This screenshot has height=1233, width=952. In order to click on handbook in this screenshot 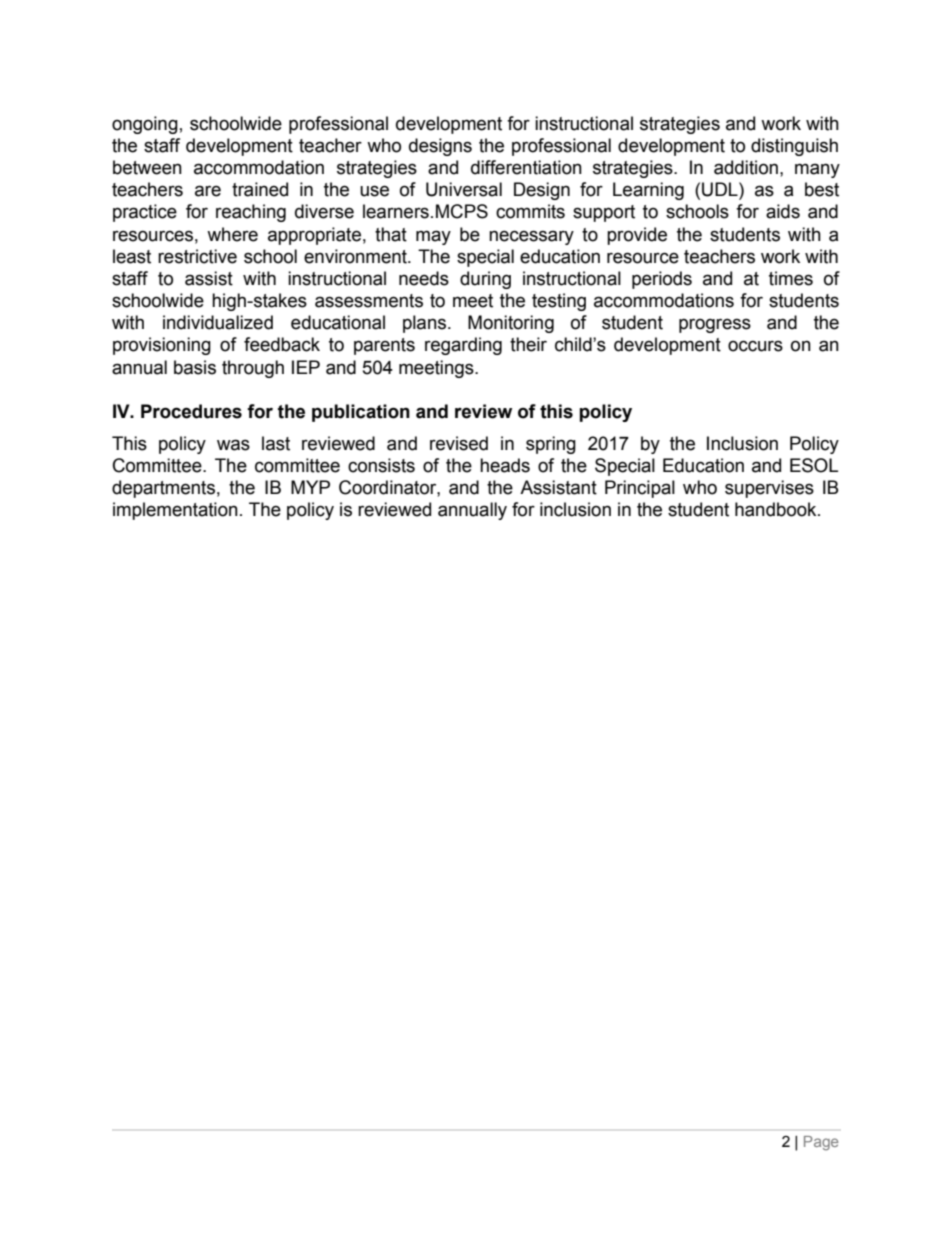, I will do `click(777, 509)`.
